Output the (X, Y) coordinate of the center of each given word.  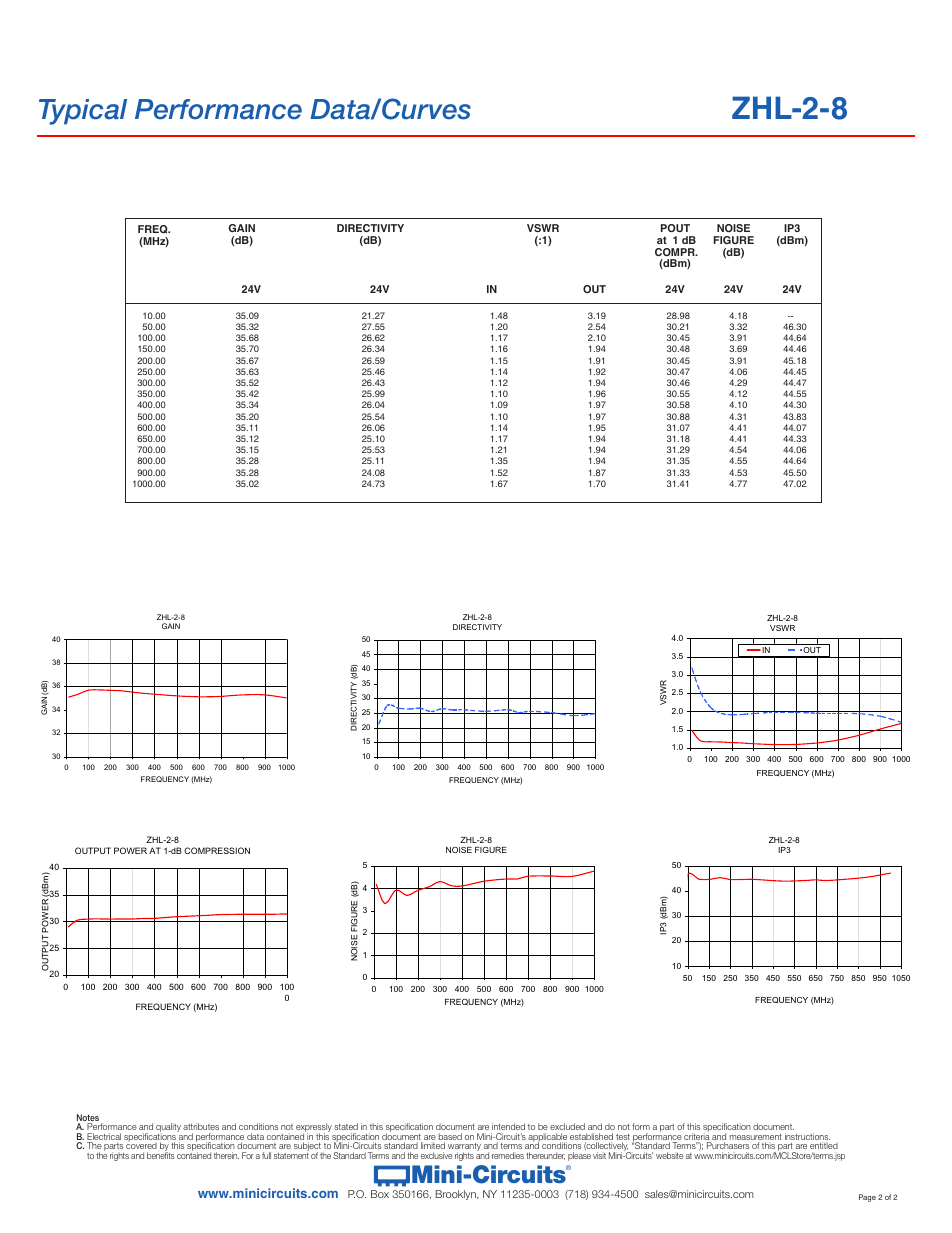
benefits (161, 1154)
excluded (567, 1126)
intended (508, 1126)
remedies (508, 1155)
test (623, 1138)
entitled (824, 1145)
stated (346, 1126)
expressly (314, 1129)
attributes (201, 1126)
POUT (675, 228)
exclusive (436, 1155)
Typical (83, 112)
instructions (807, 1138)
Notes (89, 1119)
